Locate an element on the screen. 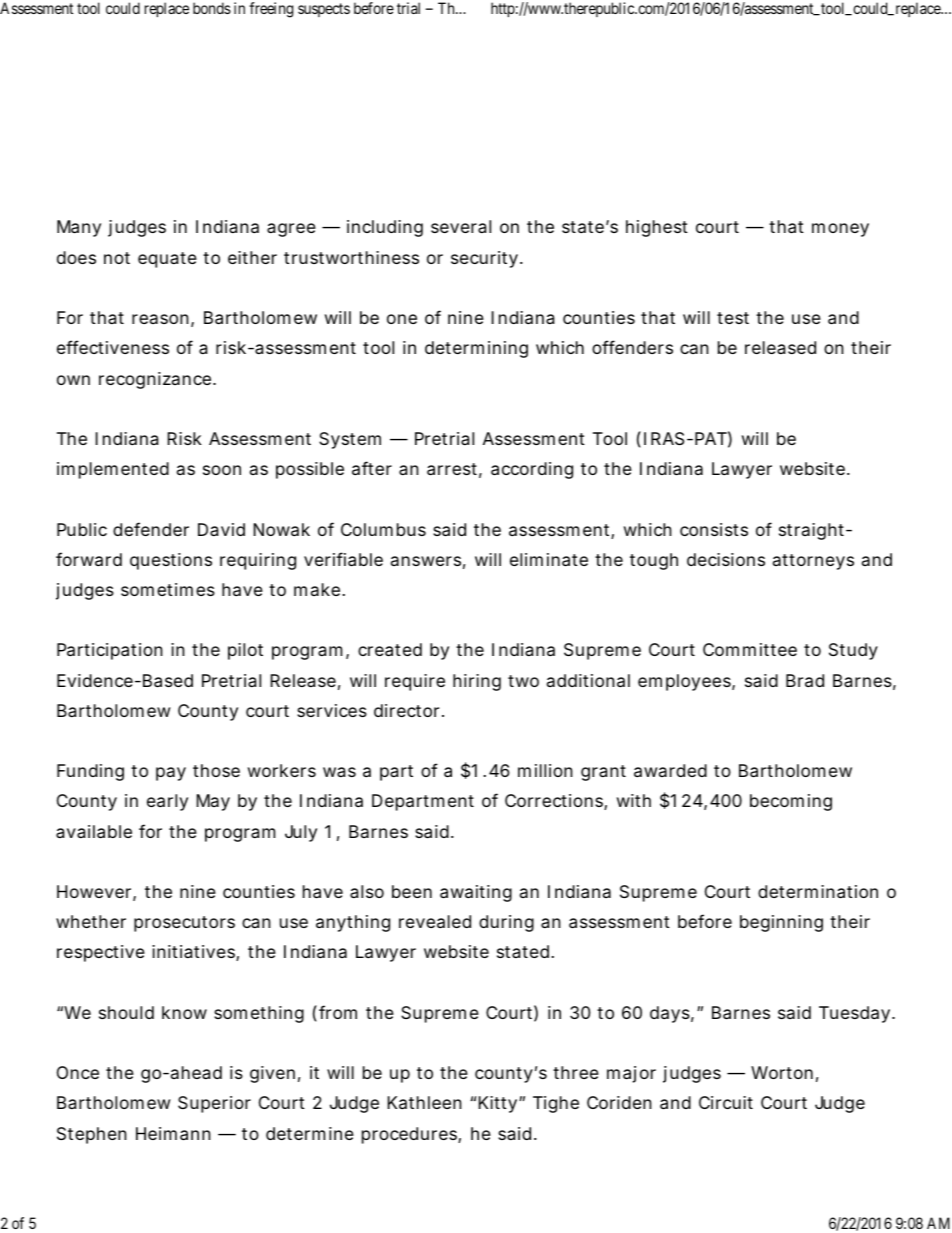  bonds is located at coordinates (212, 8).
